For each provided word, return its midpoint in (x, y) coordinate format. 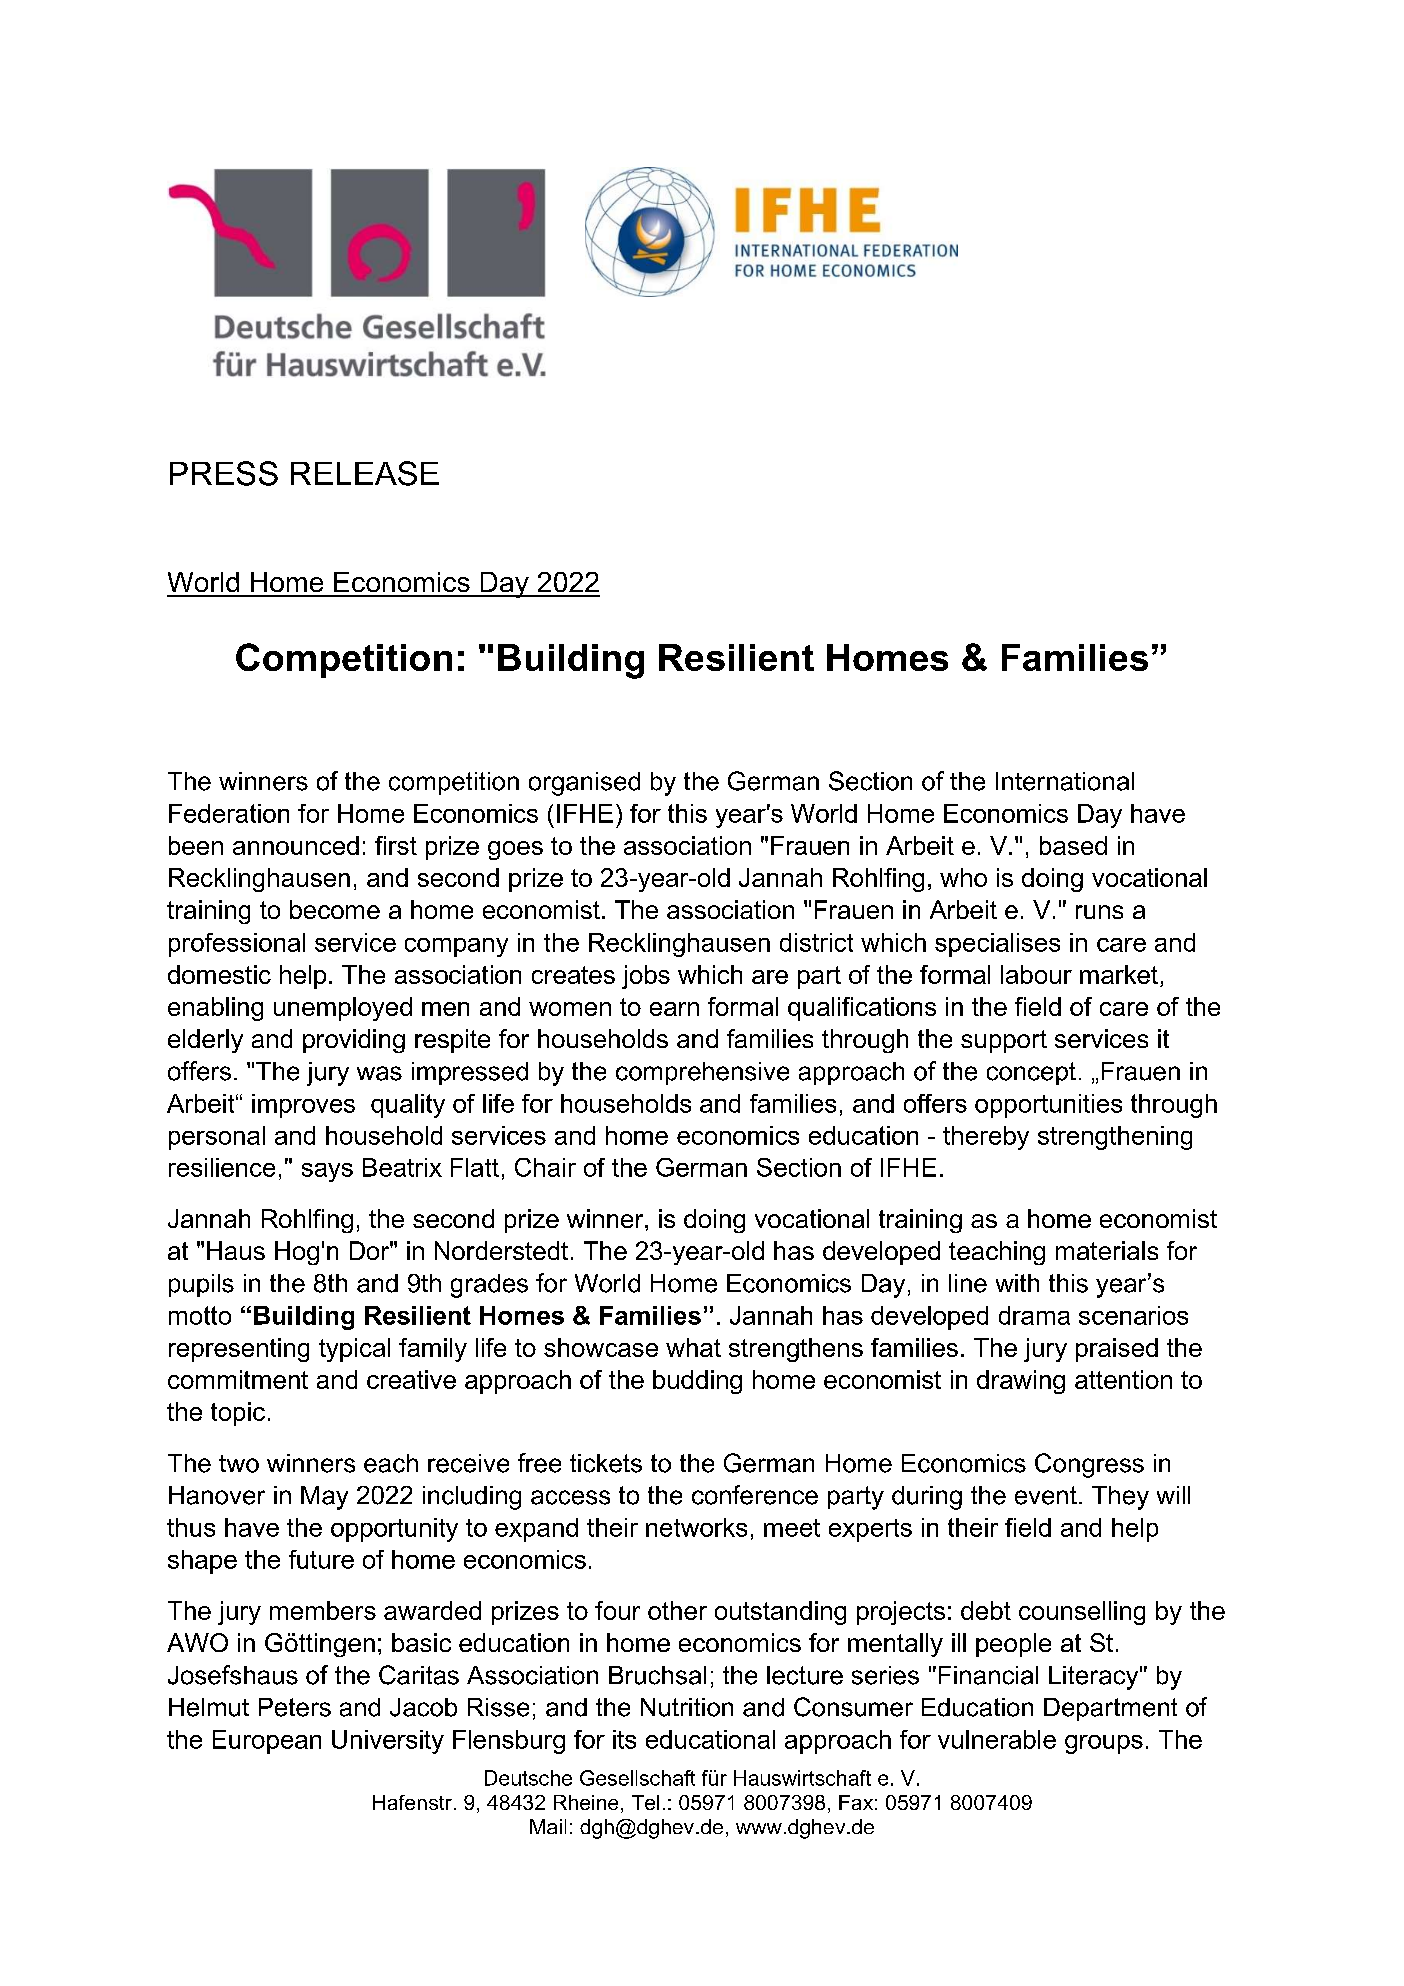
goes (515, 850)
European (267, 1742)
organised (584, 784)
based (1073, 845)
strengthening (1115, 1138)
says (327, 1172)
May (324, 1498)
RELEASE (365, 473)
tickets (606, 1463)
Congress (1089, 1465)
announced (296, 845)
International (1065, 781)
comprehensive (702, 1073)
